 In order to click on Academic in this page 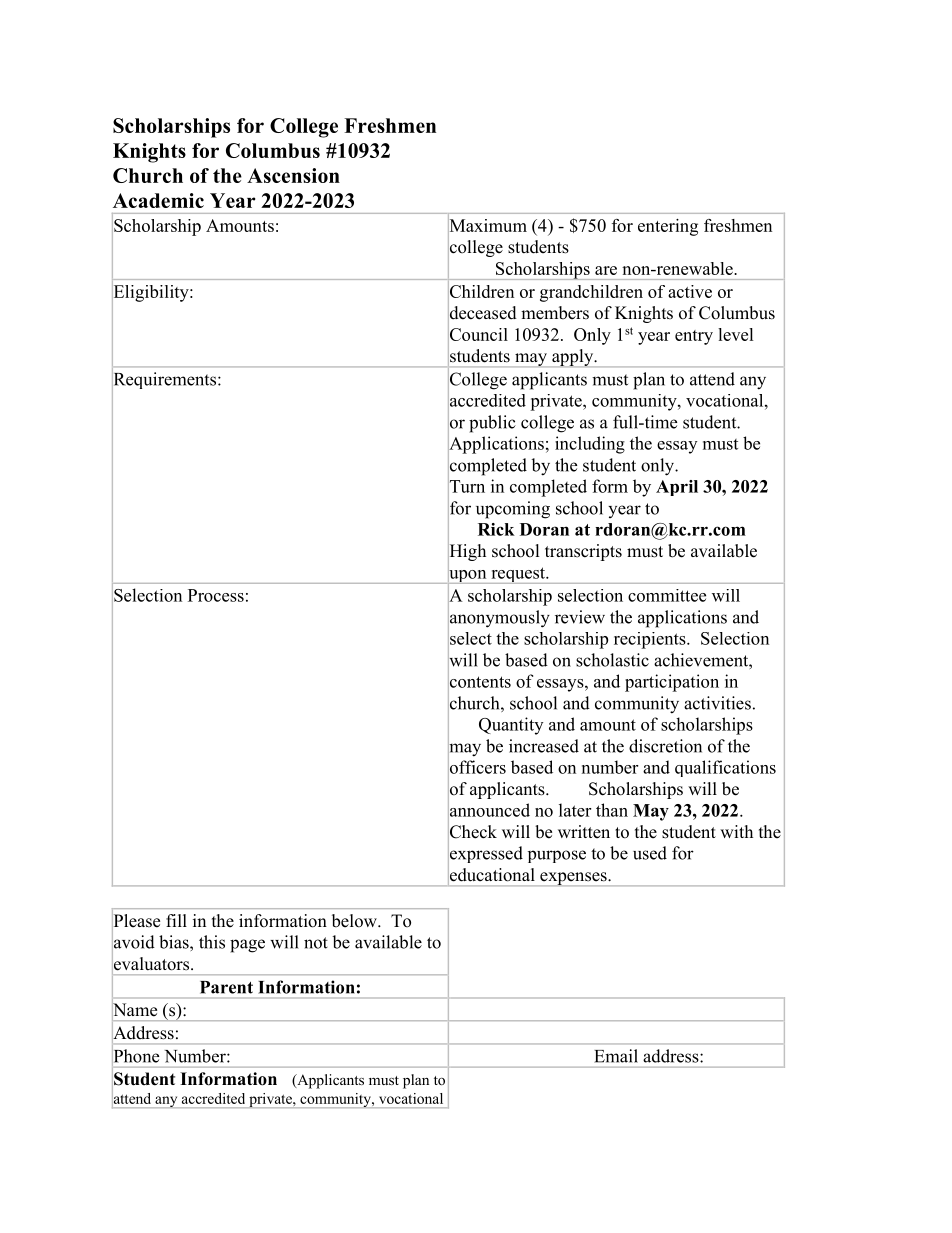, I will do `click(158, 200)`.
